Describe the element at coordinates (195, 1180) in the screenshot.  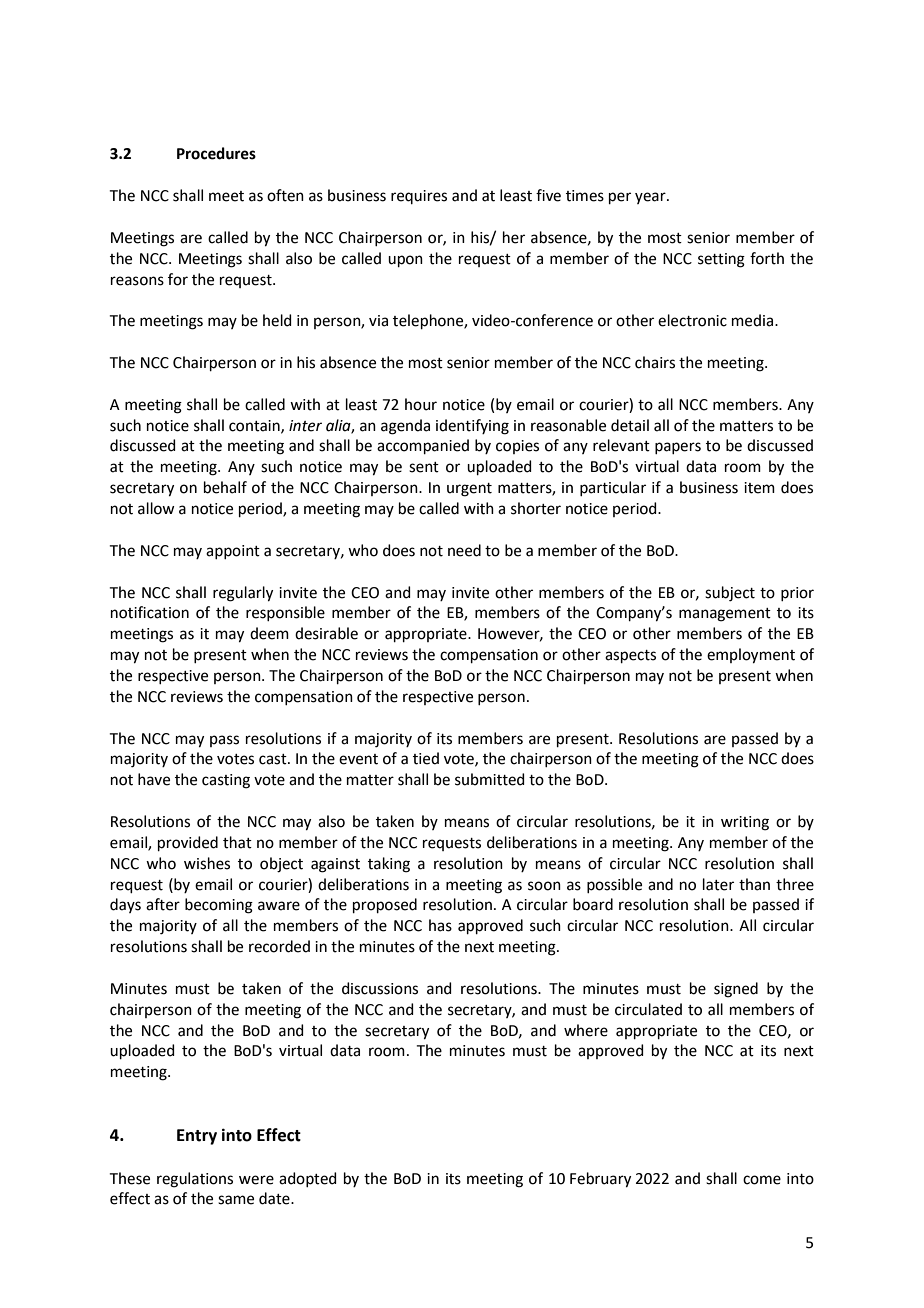
I see `regulations` at that location.
